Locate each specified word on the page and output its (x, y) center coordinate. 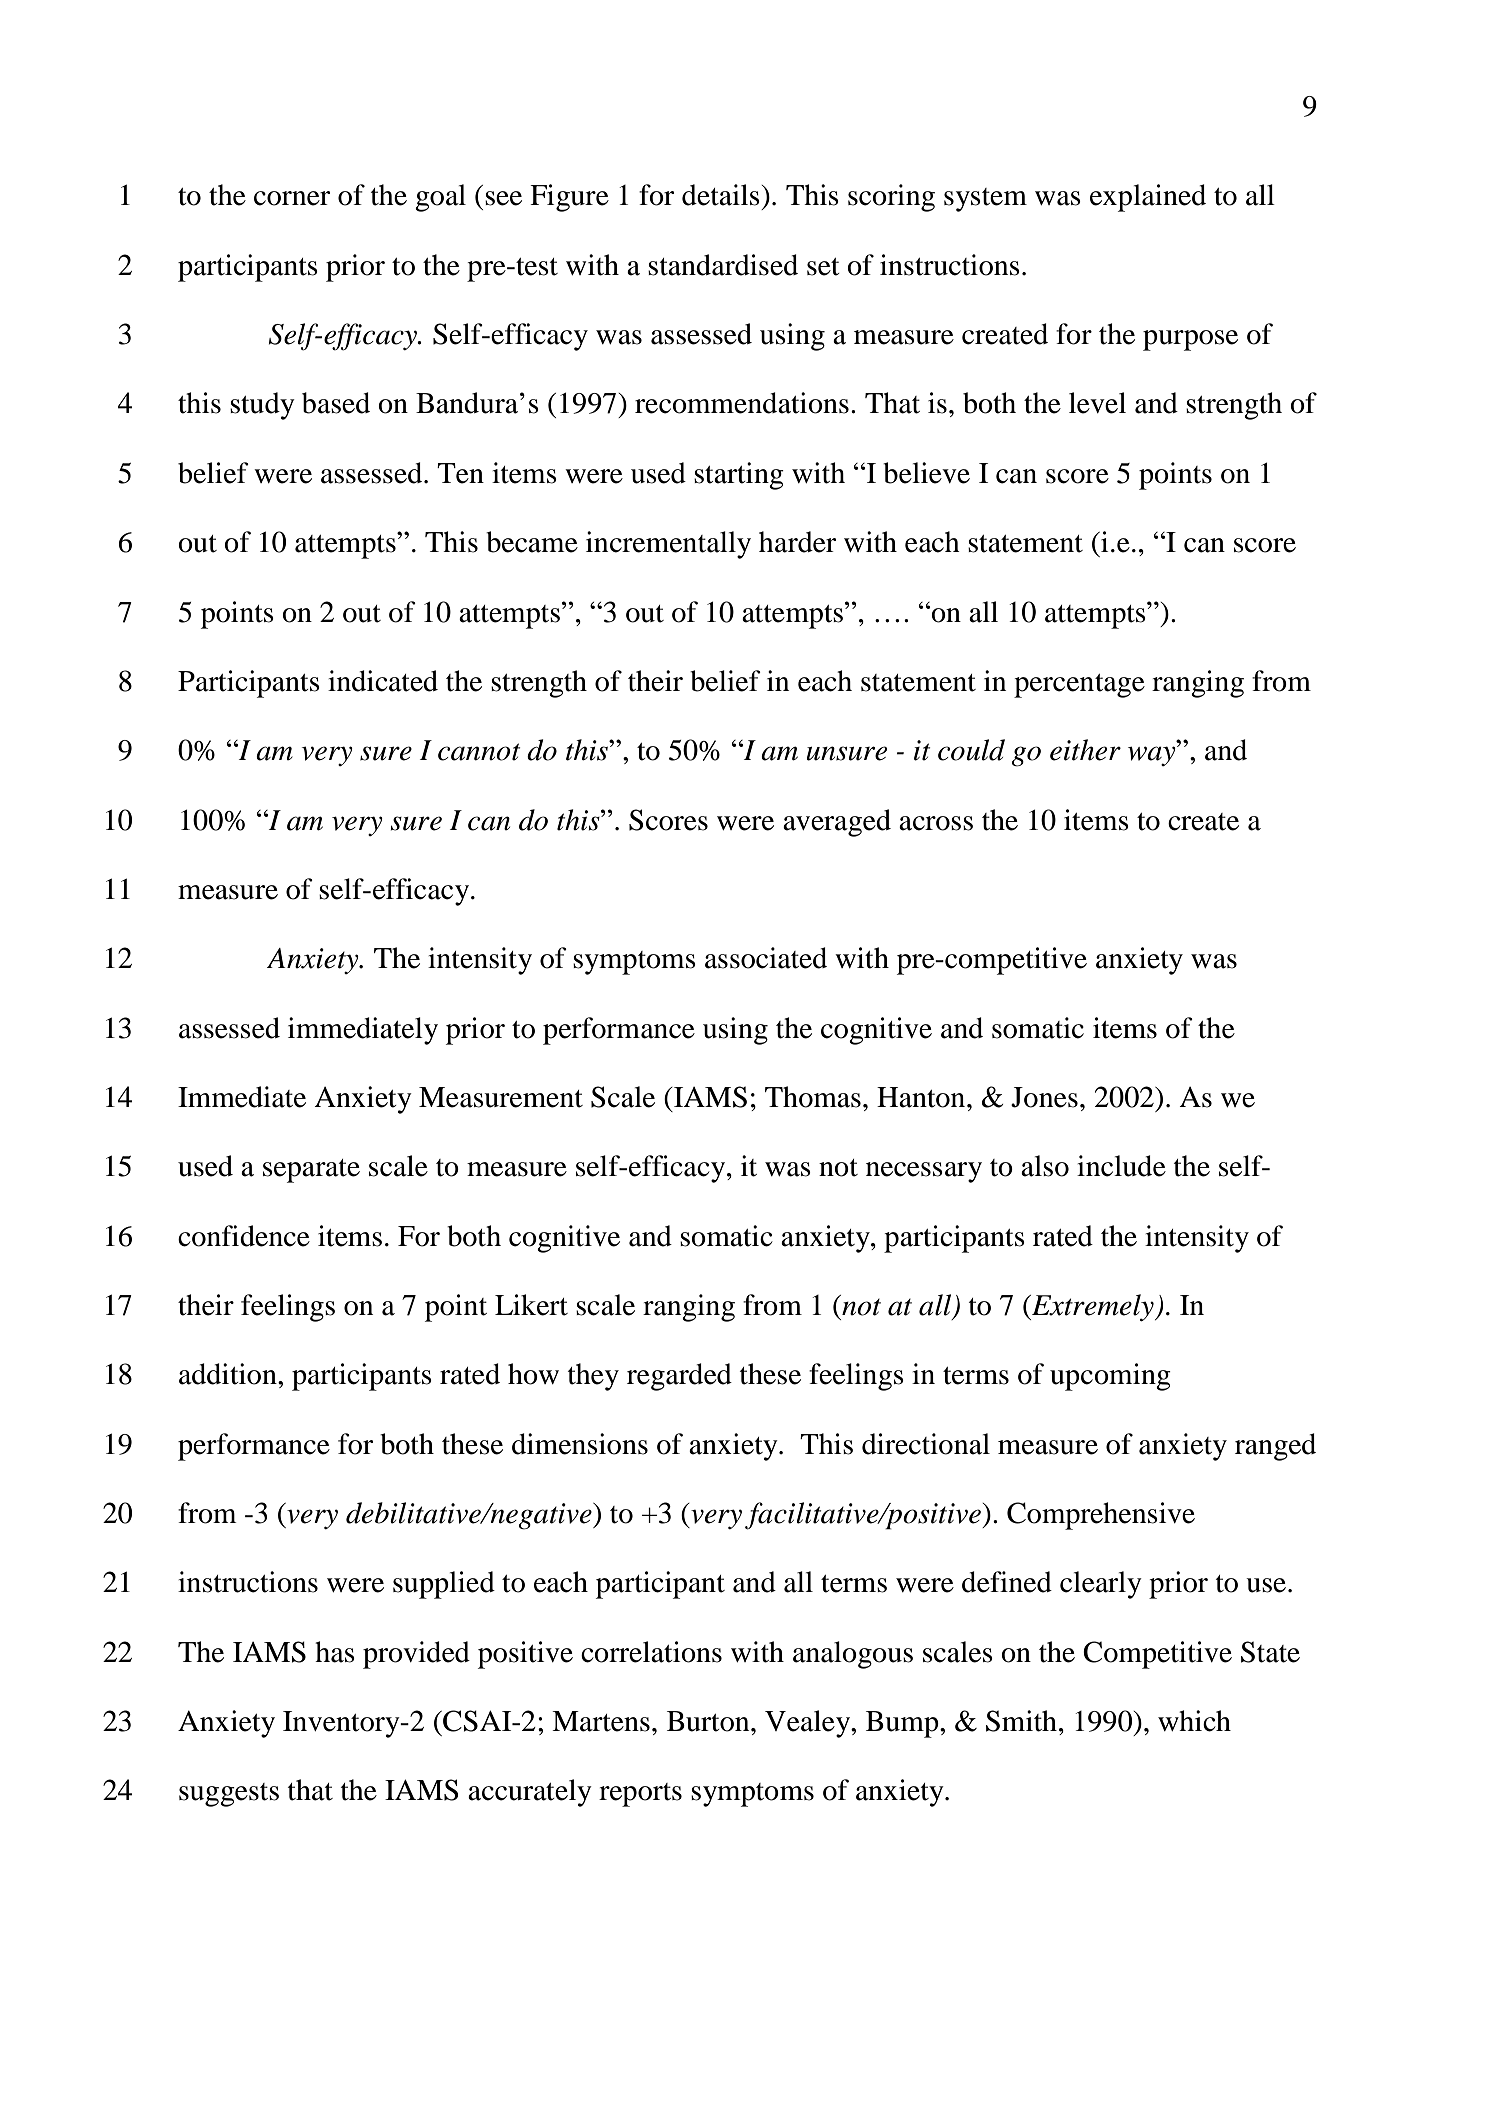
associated (766, 958)
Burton (709, 1721)
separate (311, 1171)
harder (797, 542)
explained (1148, 198)
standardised (723, 265)
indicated (383, 681)
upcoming (1110, 1377)
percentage (1079, 686)
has (335, 1652)
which (1194, 1721)
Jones (1044, 1097)
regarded (679, 1377)
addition (229, 1374)
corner (292, 198)
